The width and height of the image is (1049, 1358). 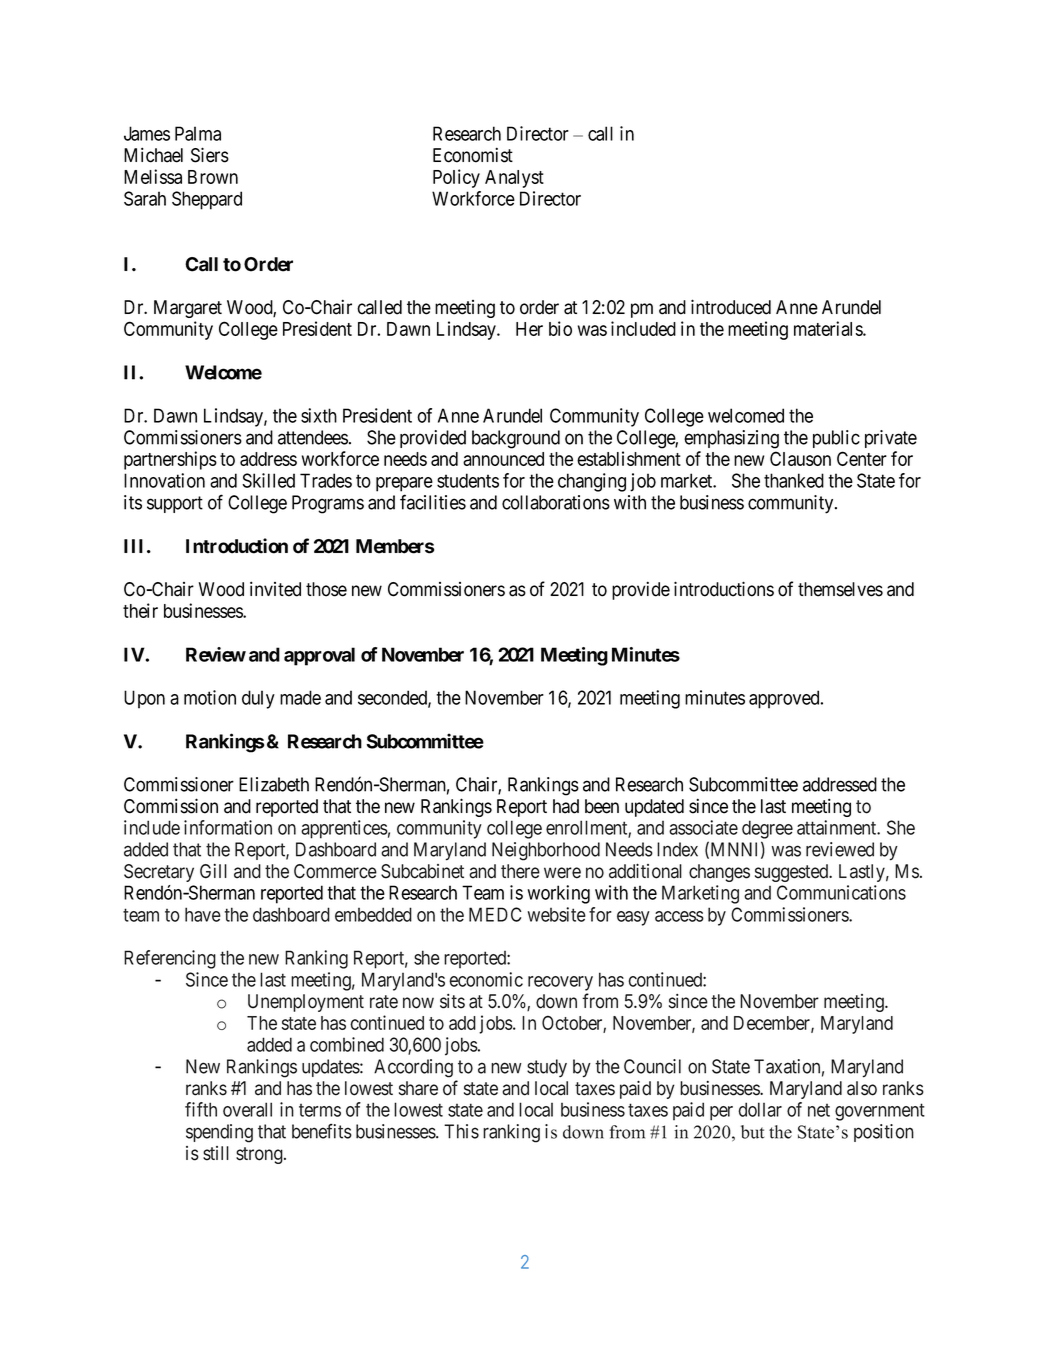 I want to click on spending, so click(x=219, y=1133).
